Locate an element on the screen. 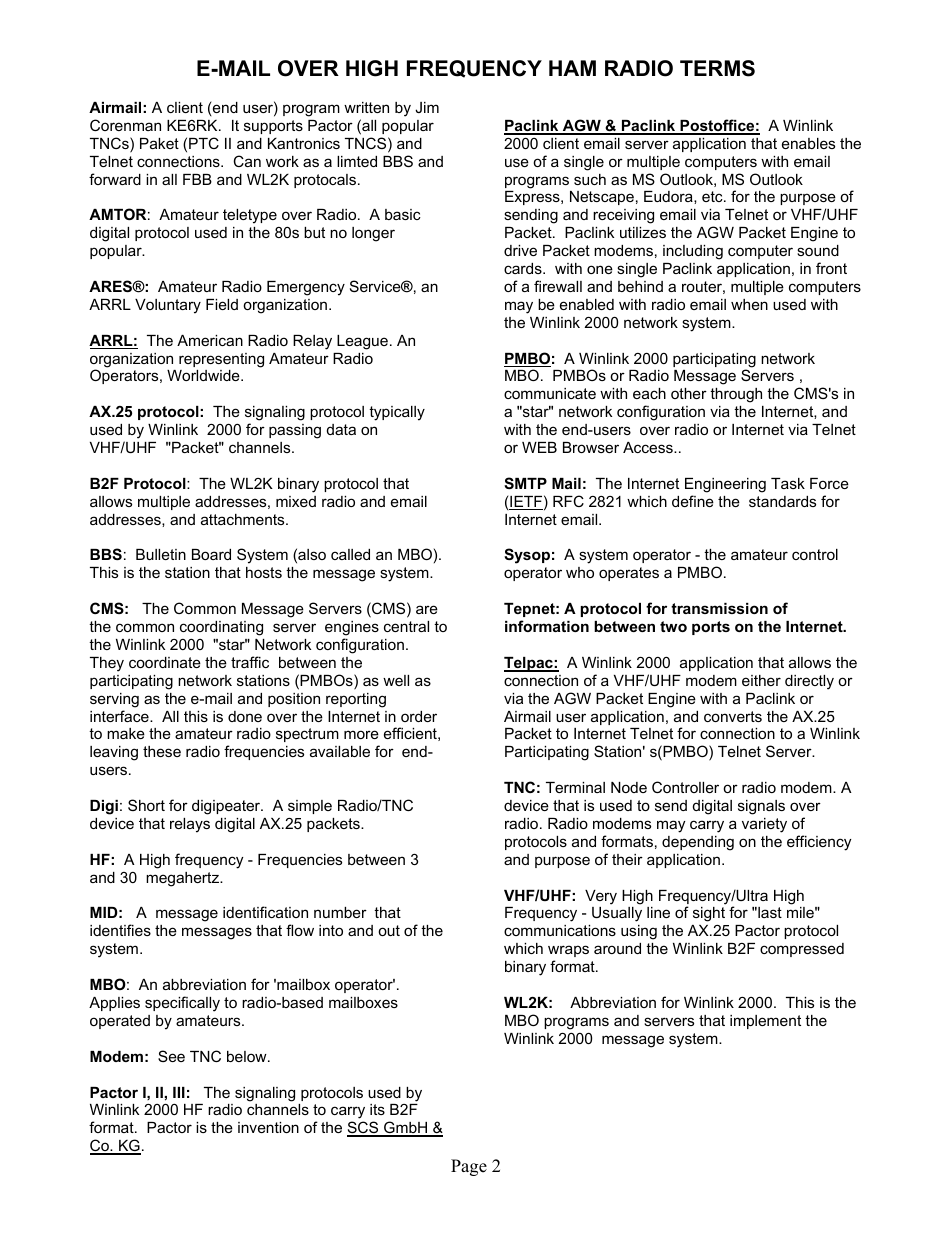  Task is located at coordinates (788, 483).
